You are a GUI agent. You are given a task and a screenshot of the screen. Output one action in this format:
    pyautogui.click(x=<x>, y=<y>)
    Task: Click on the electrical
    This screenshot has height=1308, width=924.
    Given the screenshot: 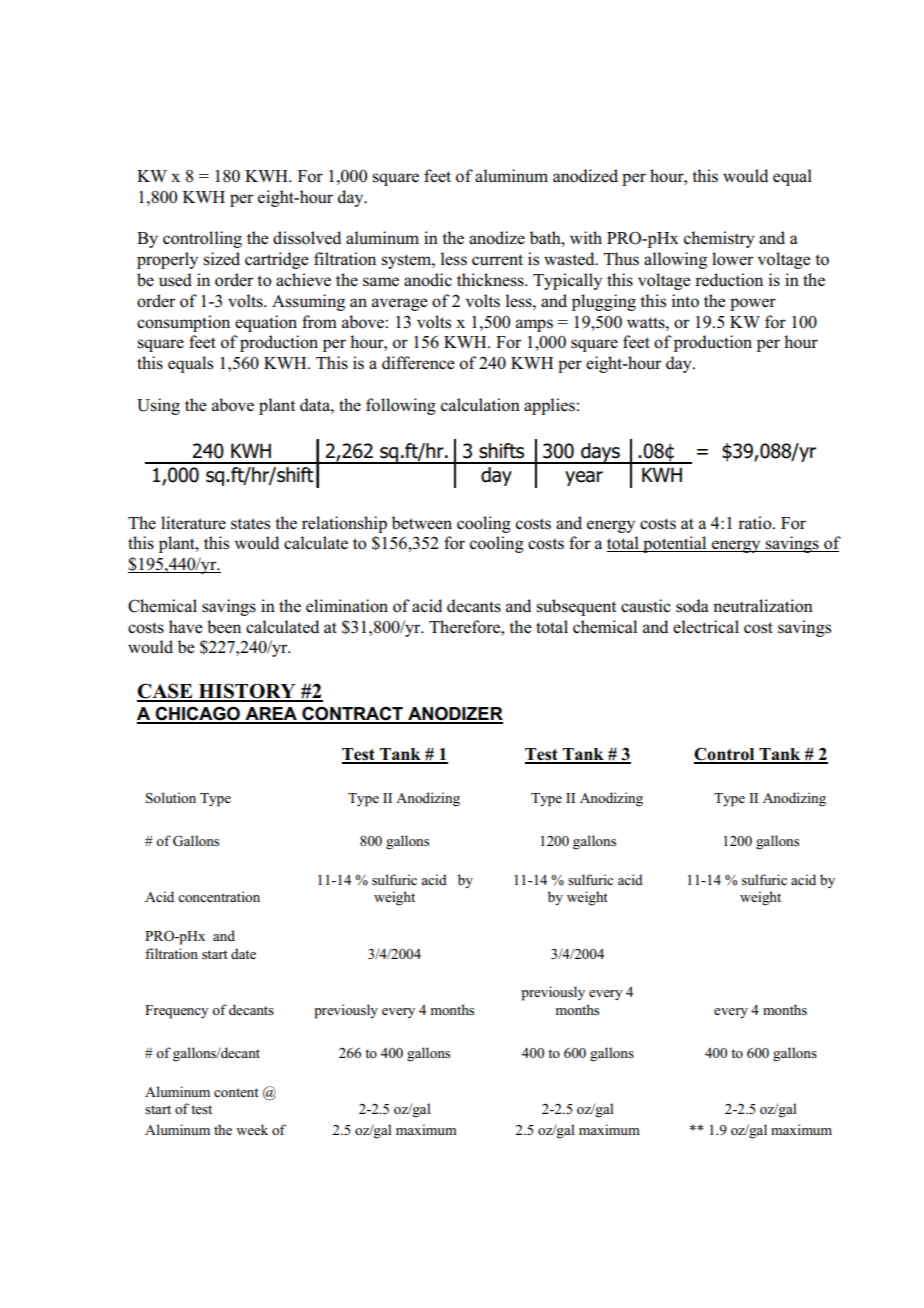 What is the action you would take?
    pyautogui.click(x=706, y=626)
